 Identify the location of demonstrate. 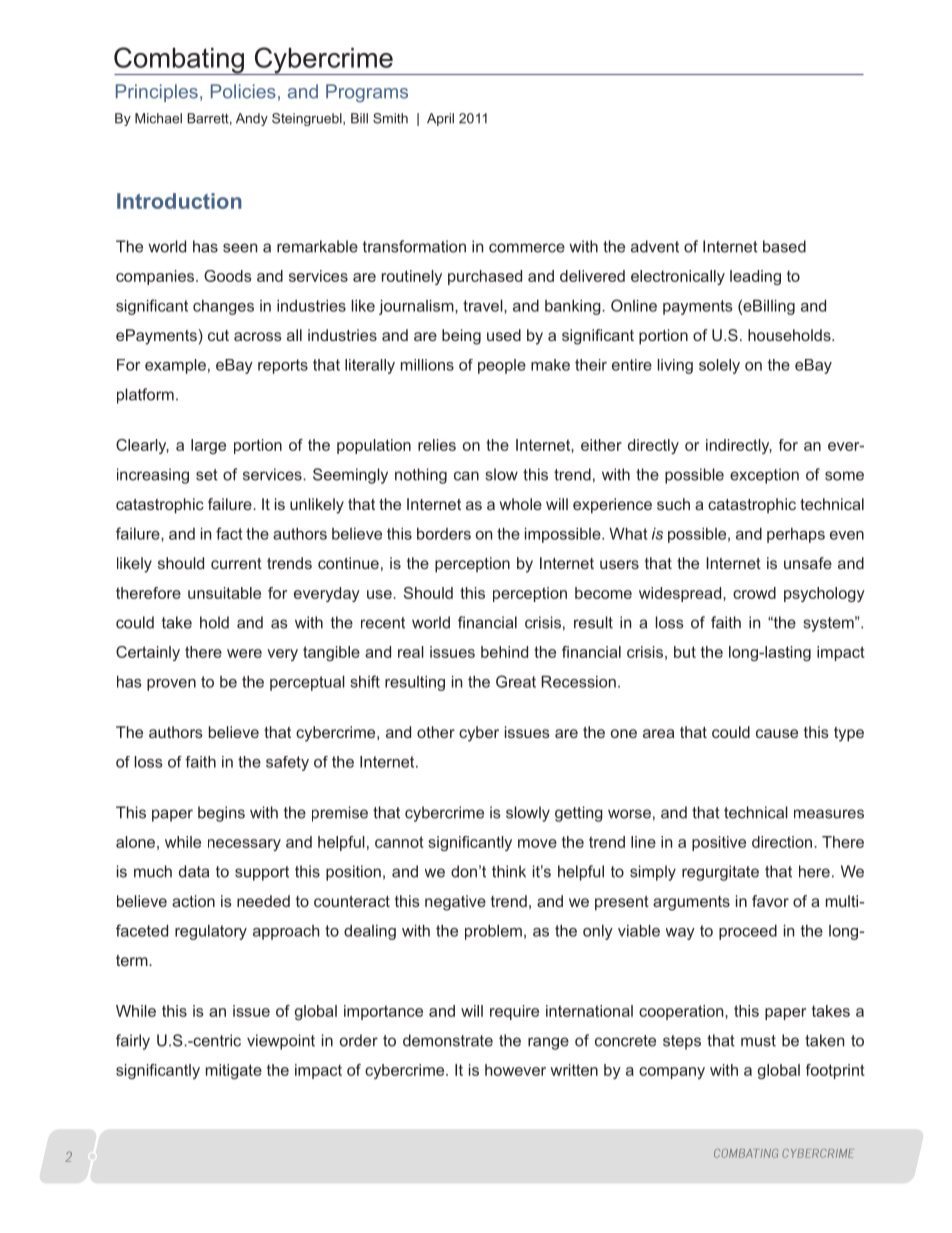
(448, 1040).
